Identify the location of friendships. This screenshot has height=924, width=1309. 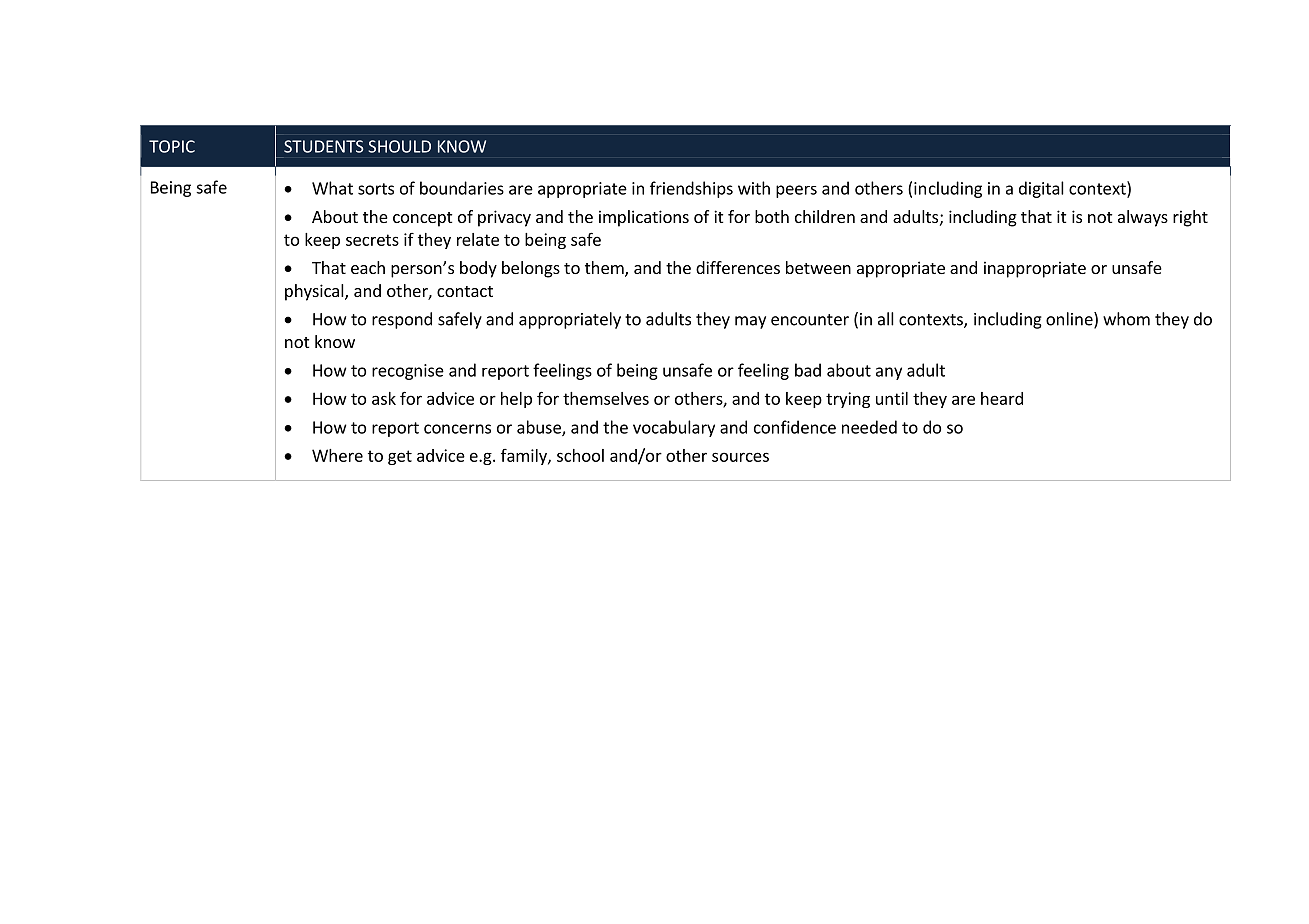
(691, 189).
